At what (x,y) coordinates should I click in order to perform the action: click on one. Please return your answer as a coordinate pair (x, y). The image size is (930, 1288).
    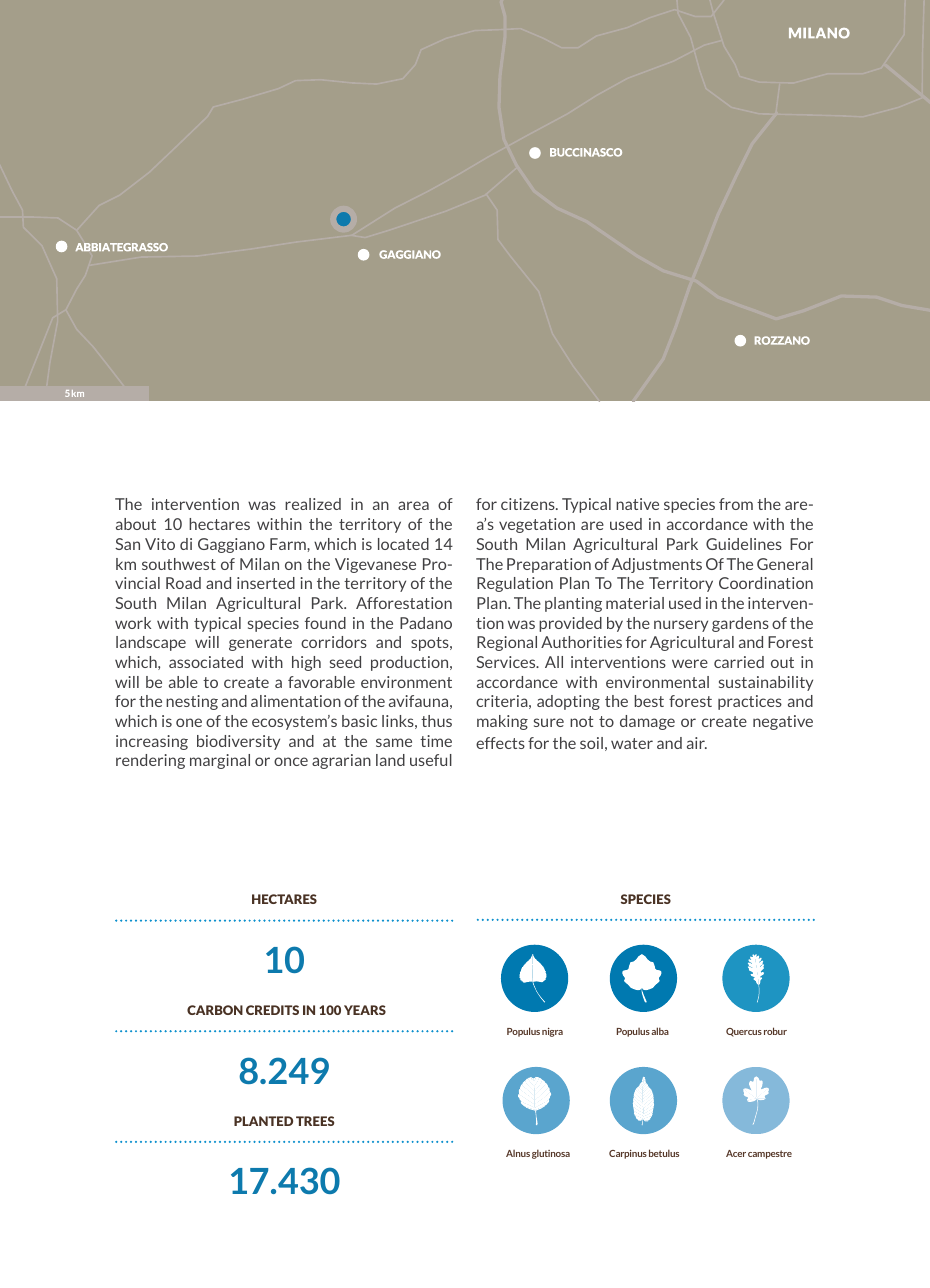
    Looking at the image, I should click on (189, 722).
